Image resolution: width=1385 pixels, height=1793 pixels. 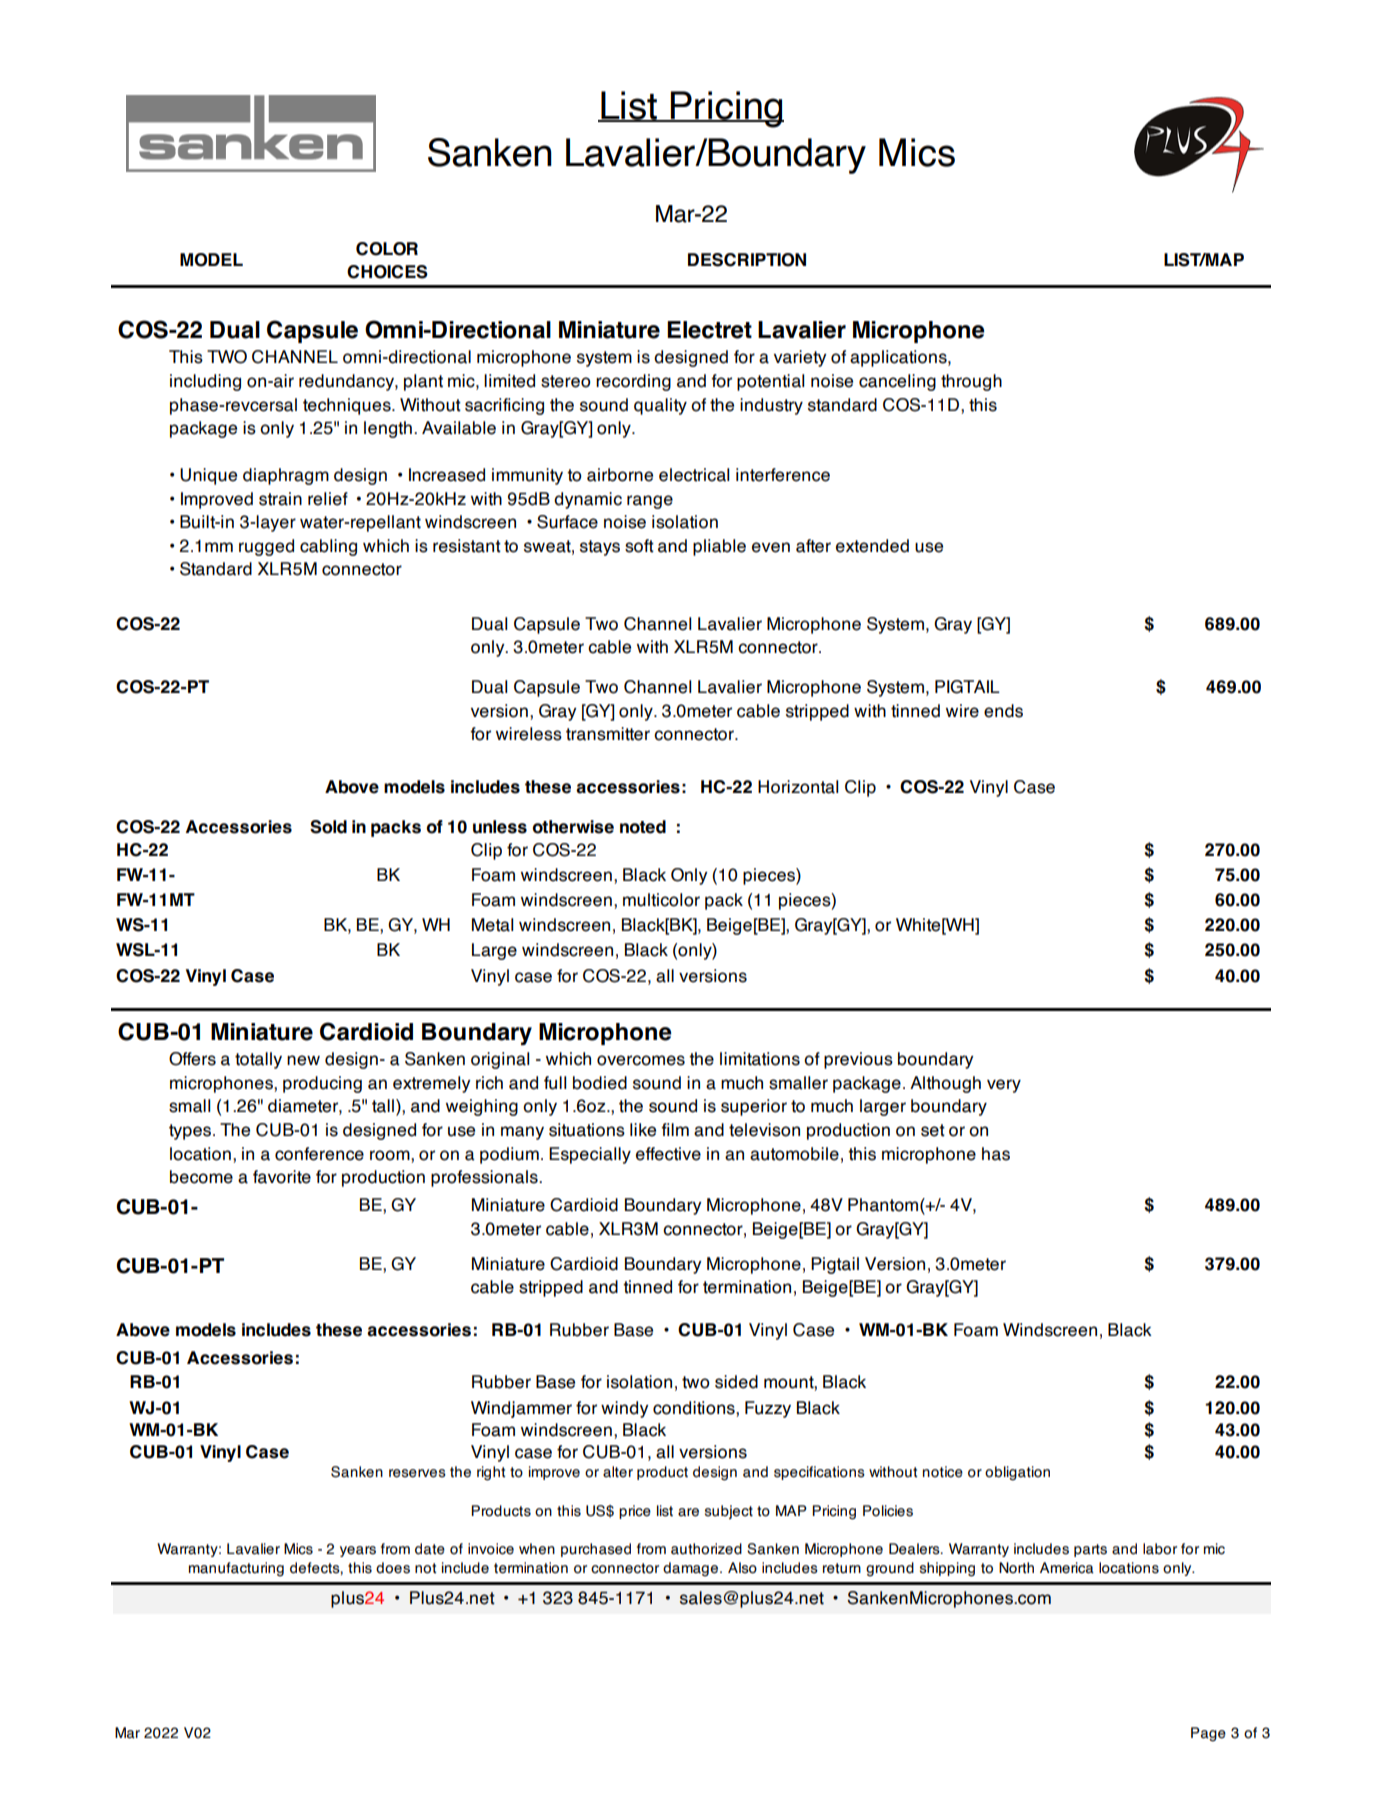 I want to click on Electret, so click(x=709, y=330).
